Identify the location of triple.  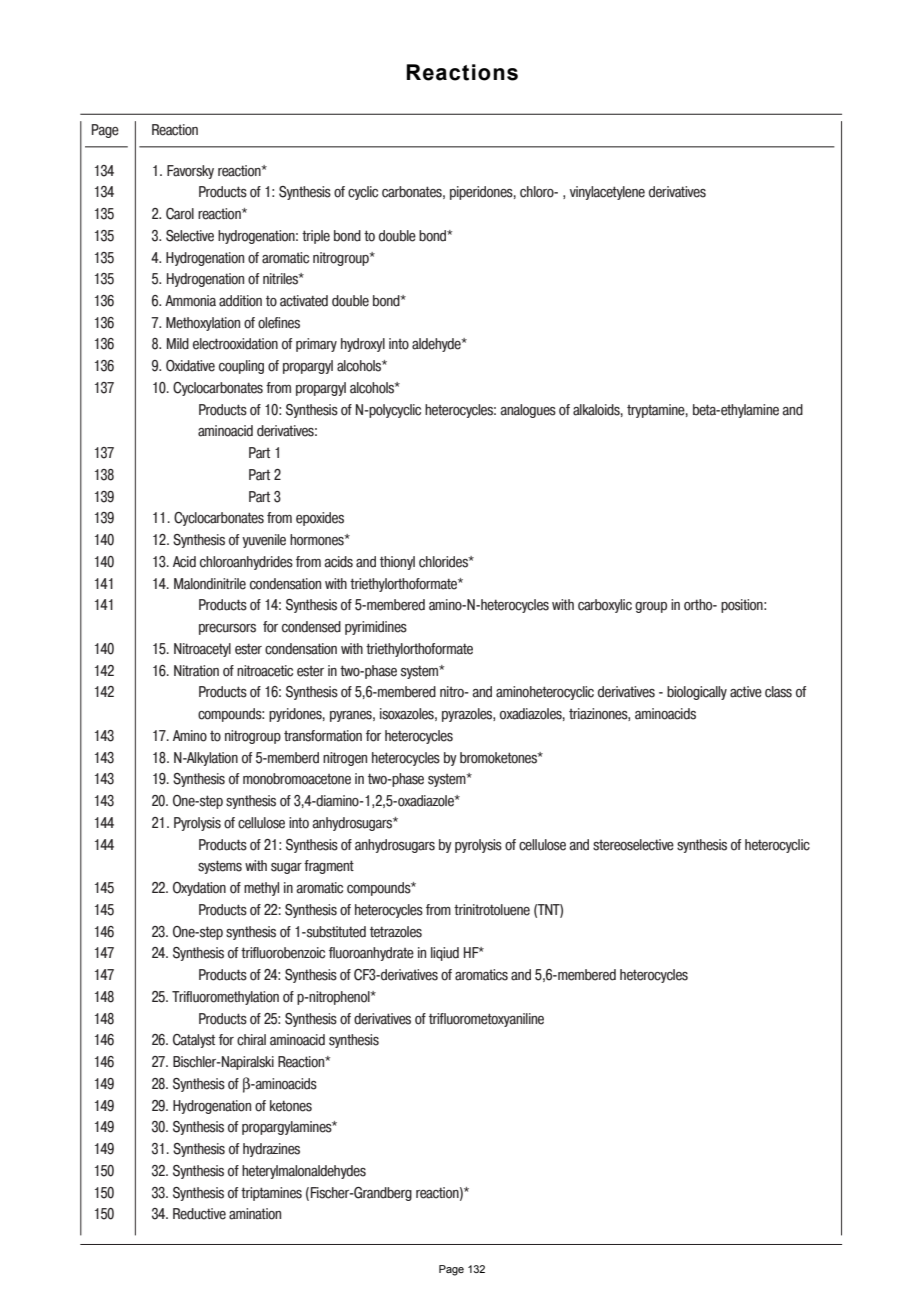
(316, 237).
